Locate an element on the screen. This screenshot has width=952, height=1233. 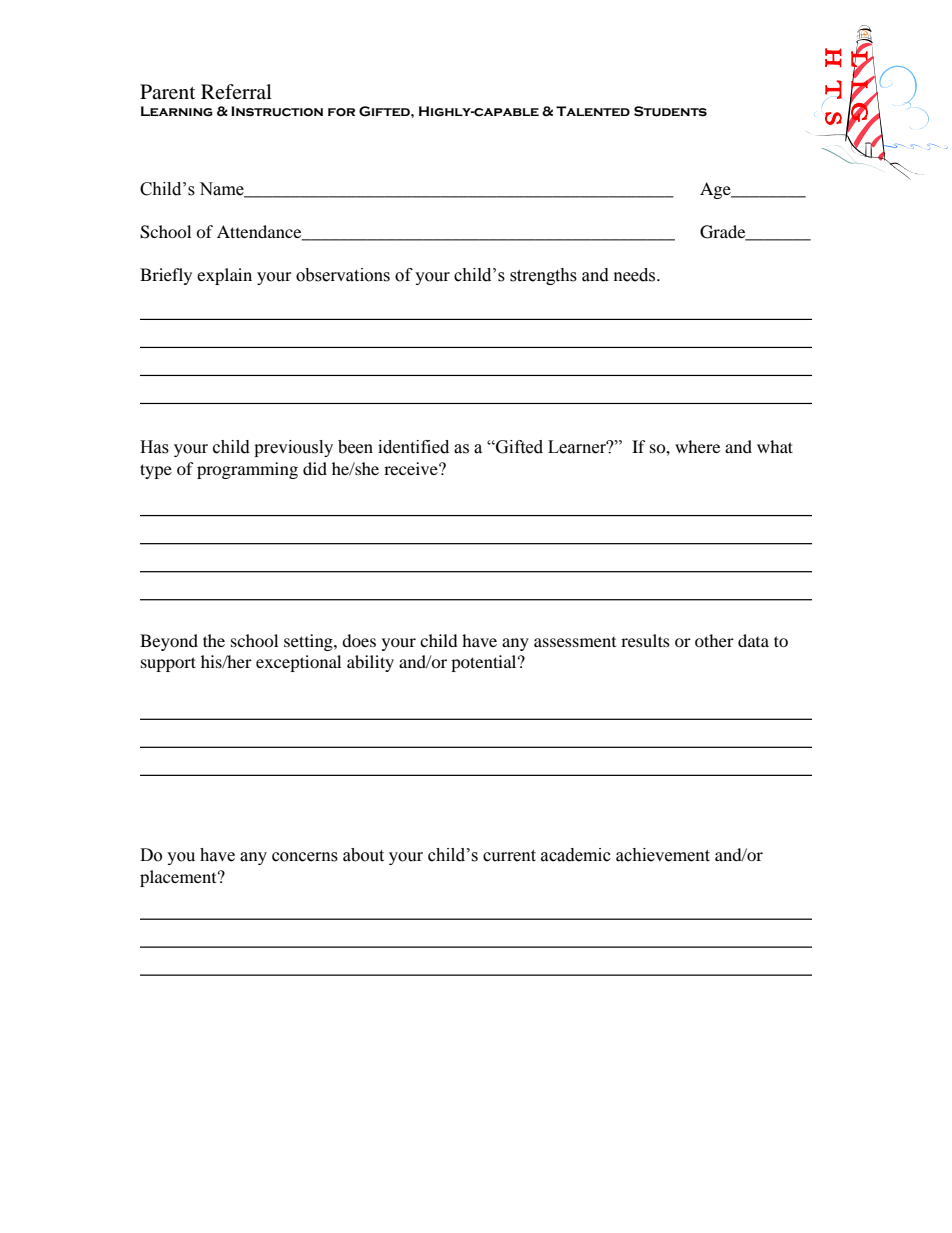
does is located at coordinates (359, 640).
